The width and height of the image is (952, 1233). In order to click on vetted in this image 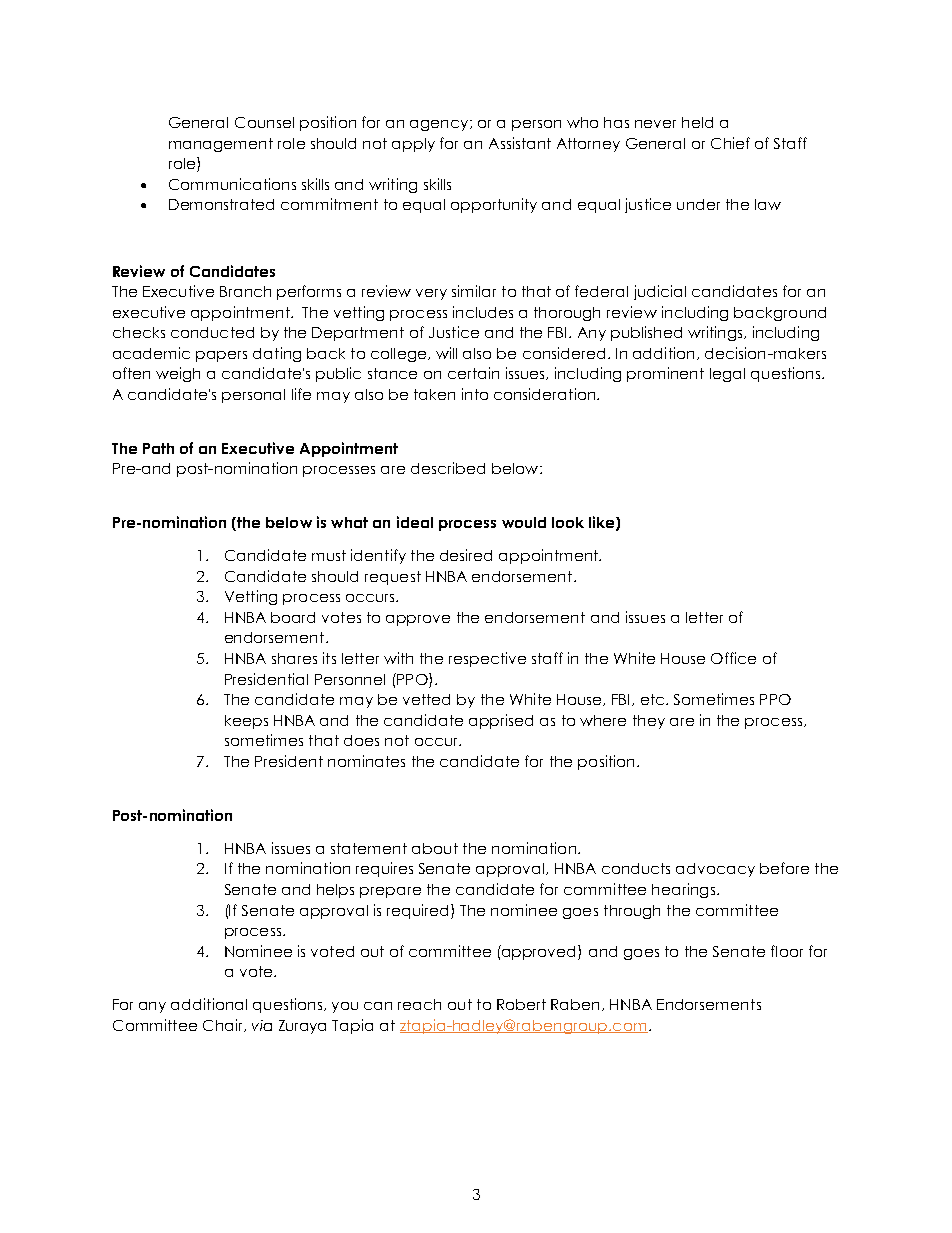, I will do `click(426, 699)`.
